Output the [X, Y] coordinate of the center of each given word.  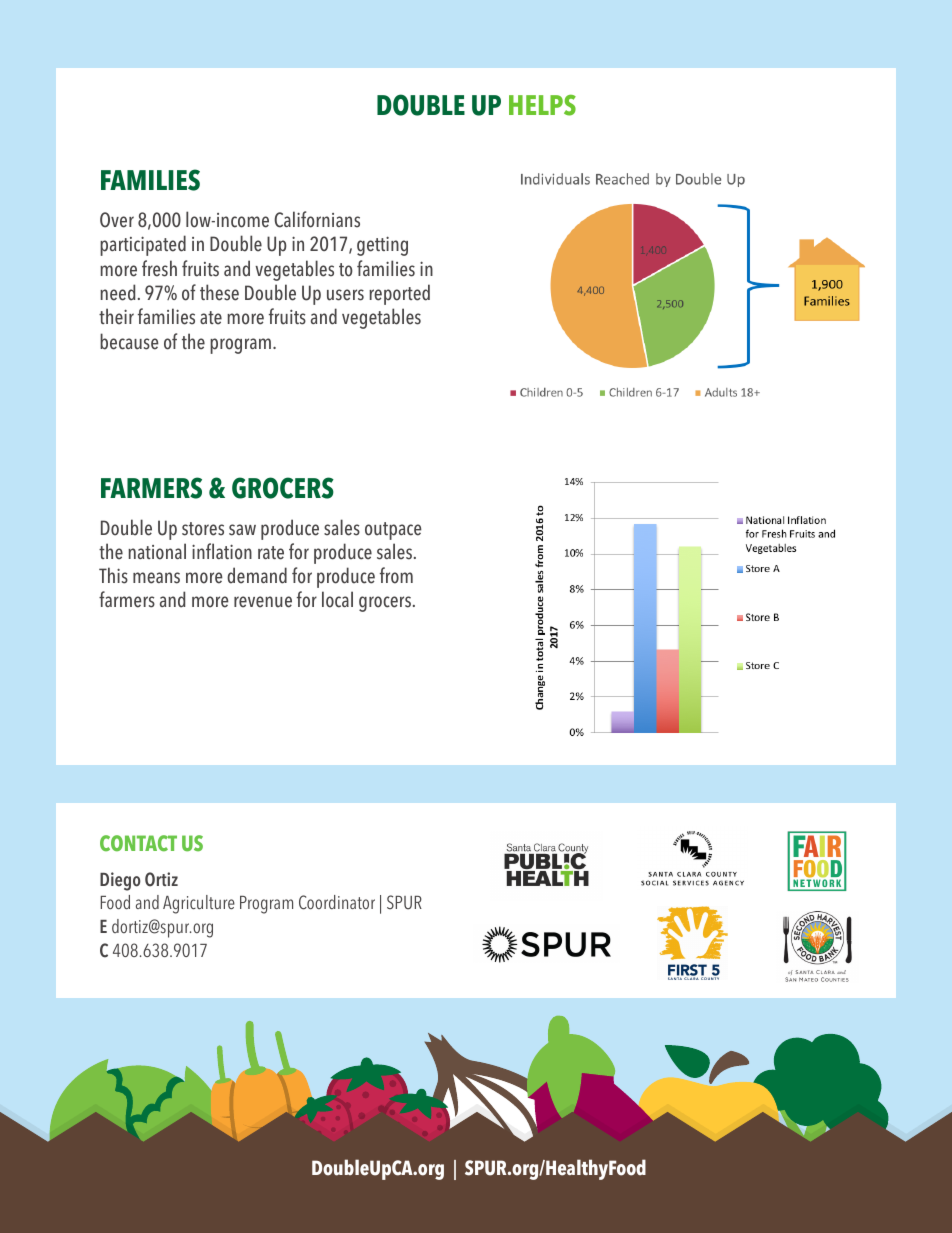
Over [117, 220]
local [337, 599]
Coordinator [337, 902]
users [345, 295]
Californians [317, 219]
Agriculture [199, 904]
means [156, 578]
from [396, 575]
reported [399, 294]
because [129, 341]
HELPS [542, 105]
